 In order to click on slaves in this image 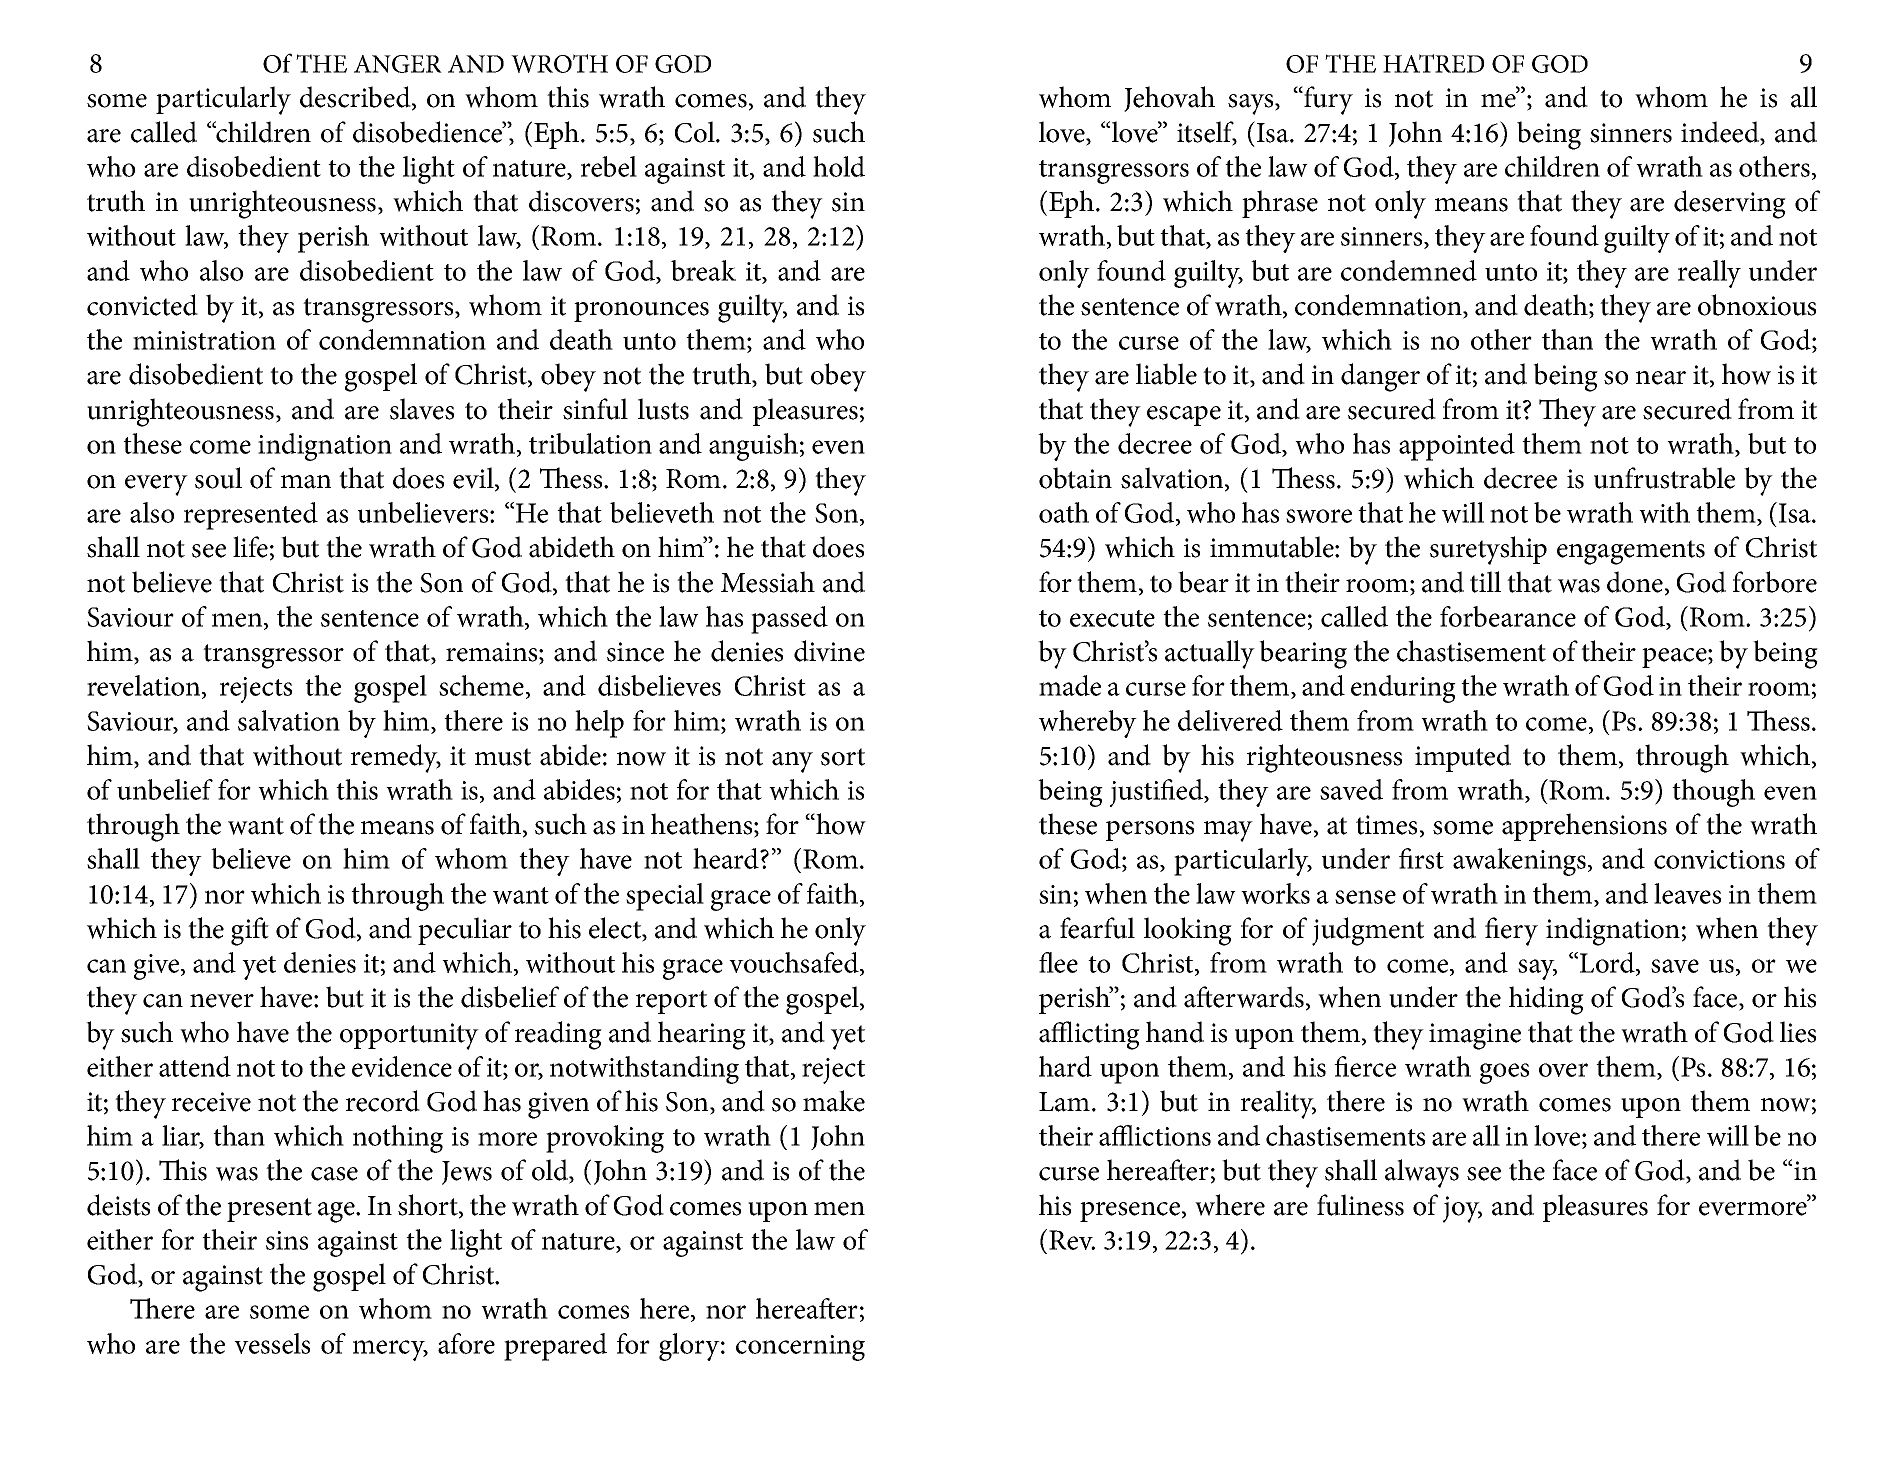, I will do `click(422, 409)`.
